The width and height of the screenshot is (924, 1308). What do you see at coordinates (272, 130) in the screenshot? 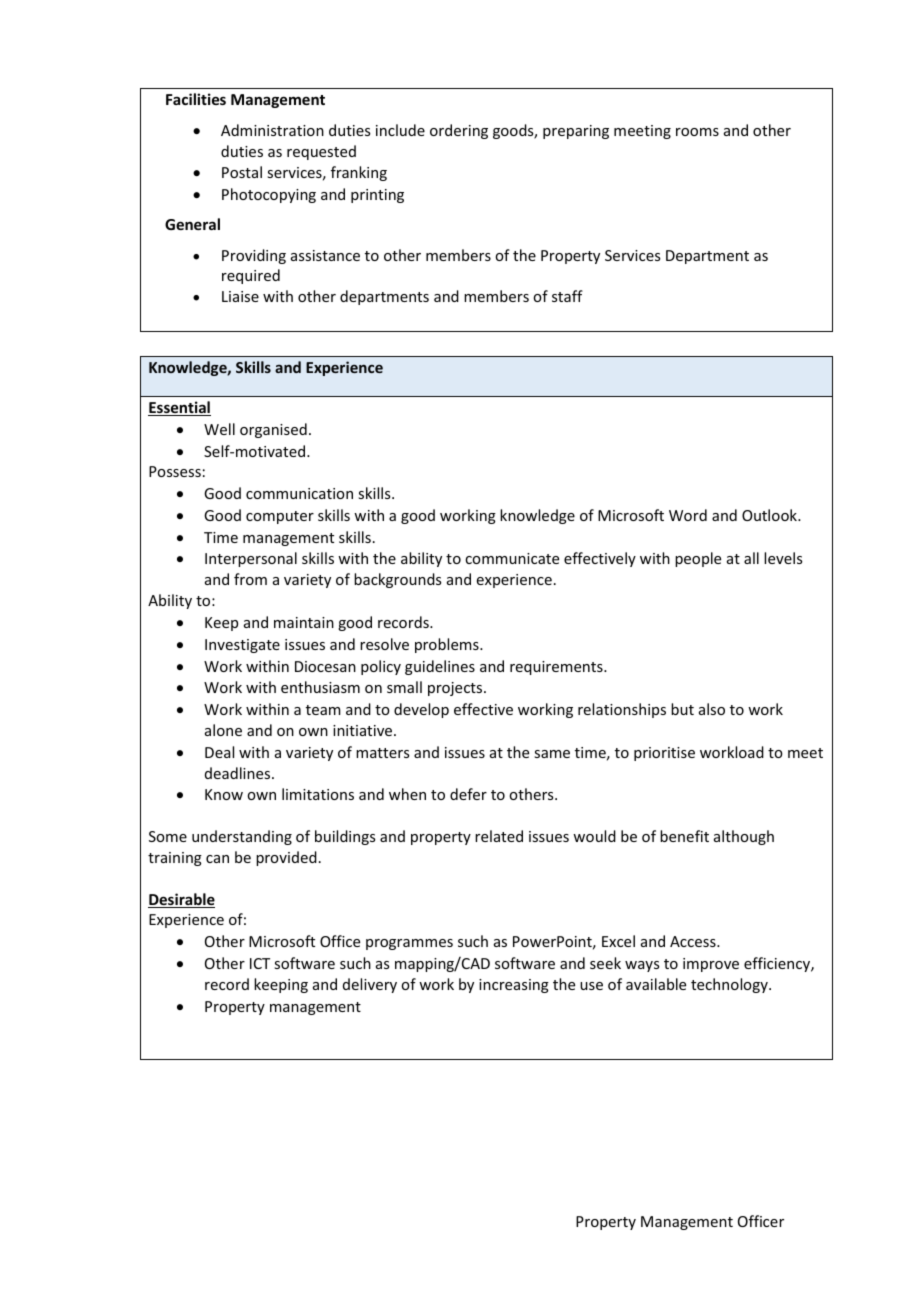
I see `Administration` at bounding box center [272, 130].
